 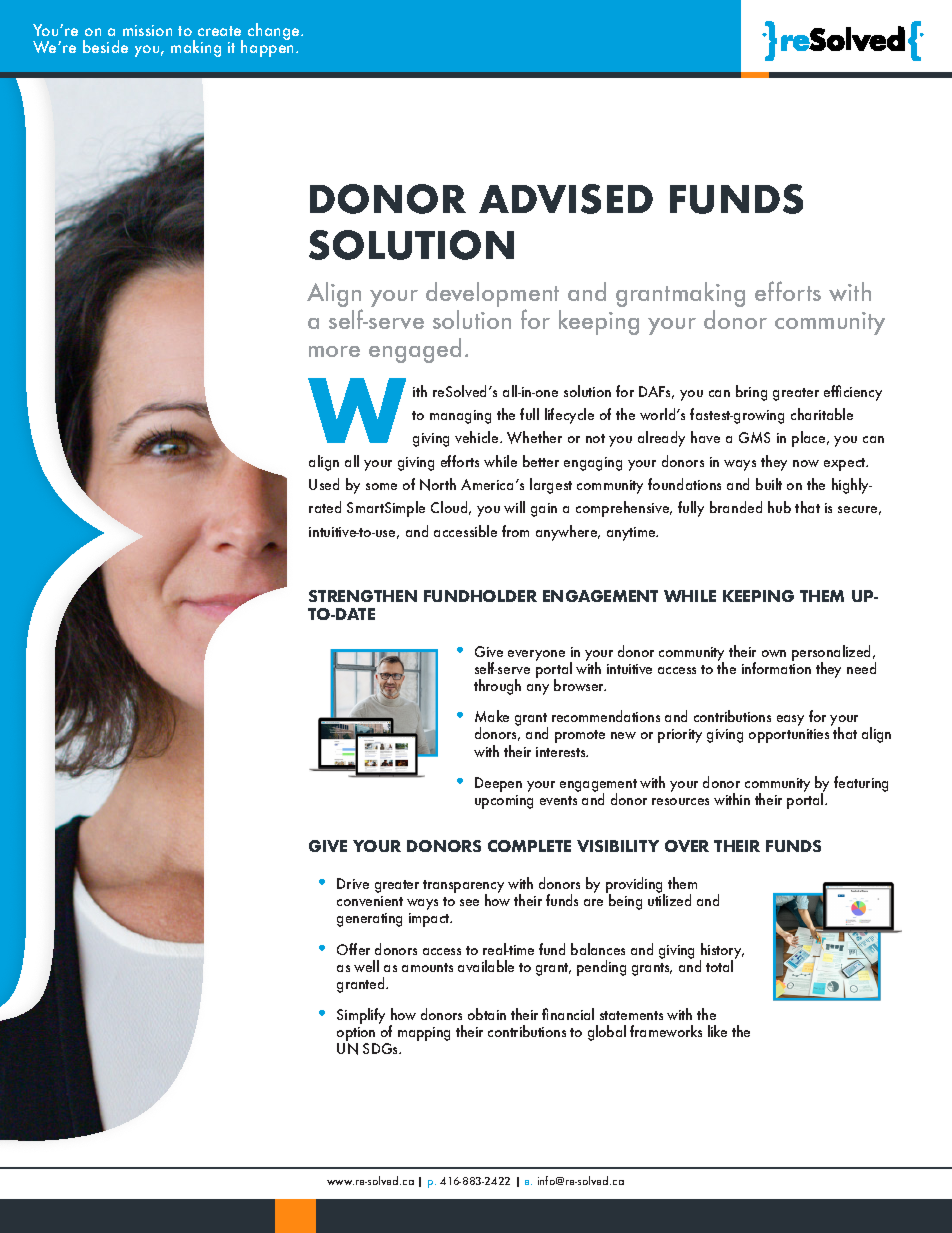 What do you see at coordinates (751, 393) in the screenshot?
I see `bring` at bounding box center [751, 393].
